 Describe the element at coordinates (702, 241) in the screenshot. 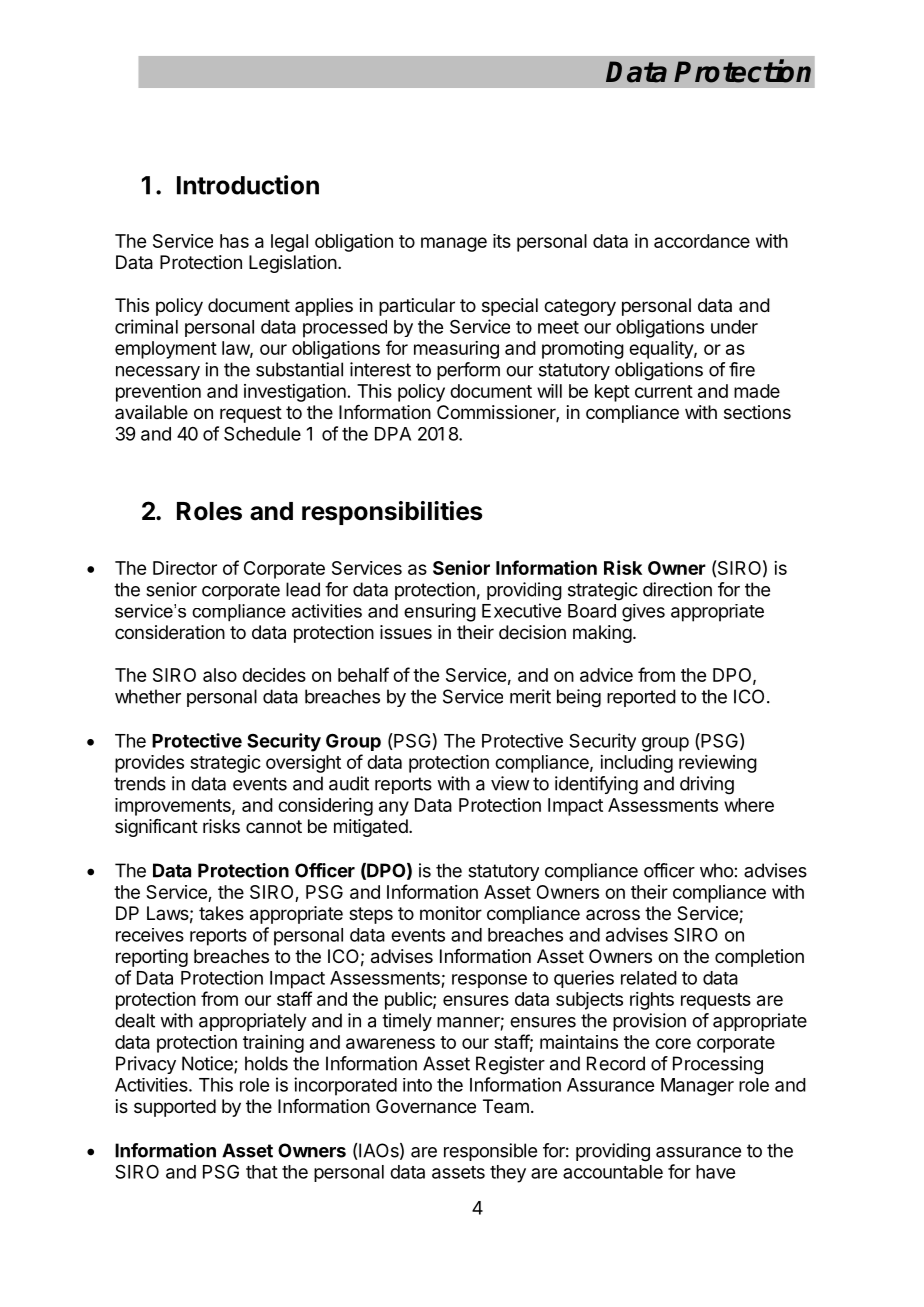

I see `accordance` at that location.
